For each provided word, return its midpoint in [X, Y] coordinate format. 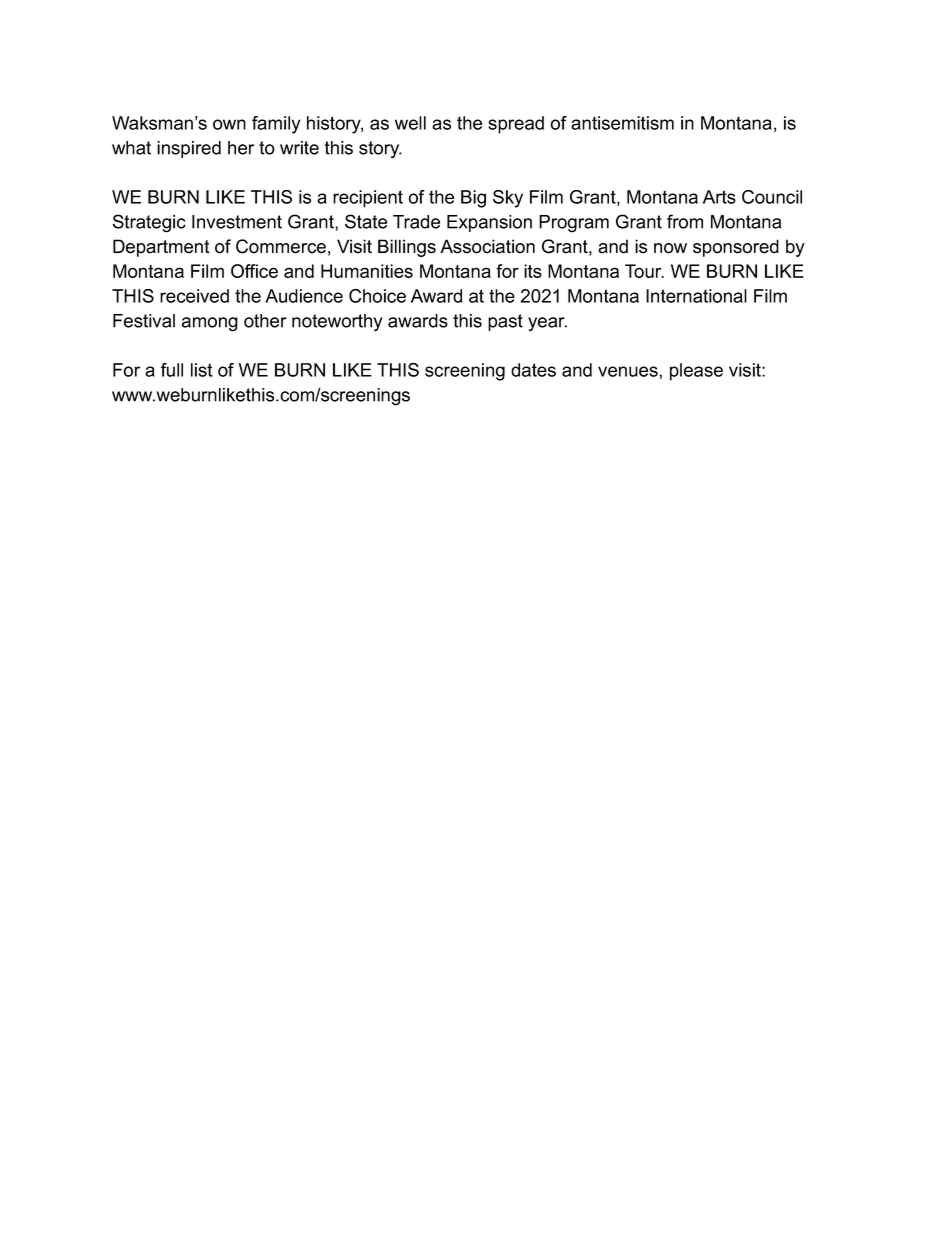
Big [473, 199]
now [670, 248]
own [229, 124]
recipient [368, 199]
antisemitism [622, 123]
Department [161, 248]
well [410, 123]
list [201, 370]
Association [487, 246]
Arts [719, 197]
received [194, 296]
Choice [377, 296]
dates [533, 370]
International [696, 296]
